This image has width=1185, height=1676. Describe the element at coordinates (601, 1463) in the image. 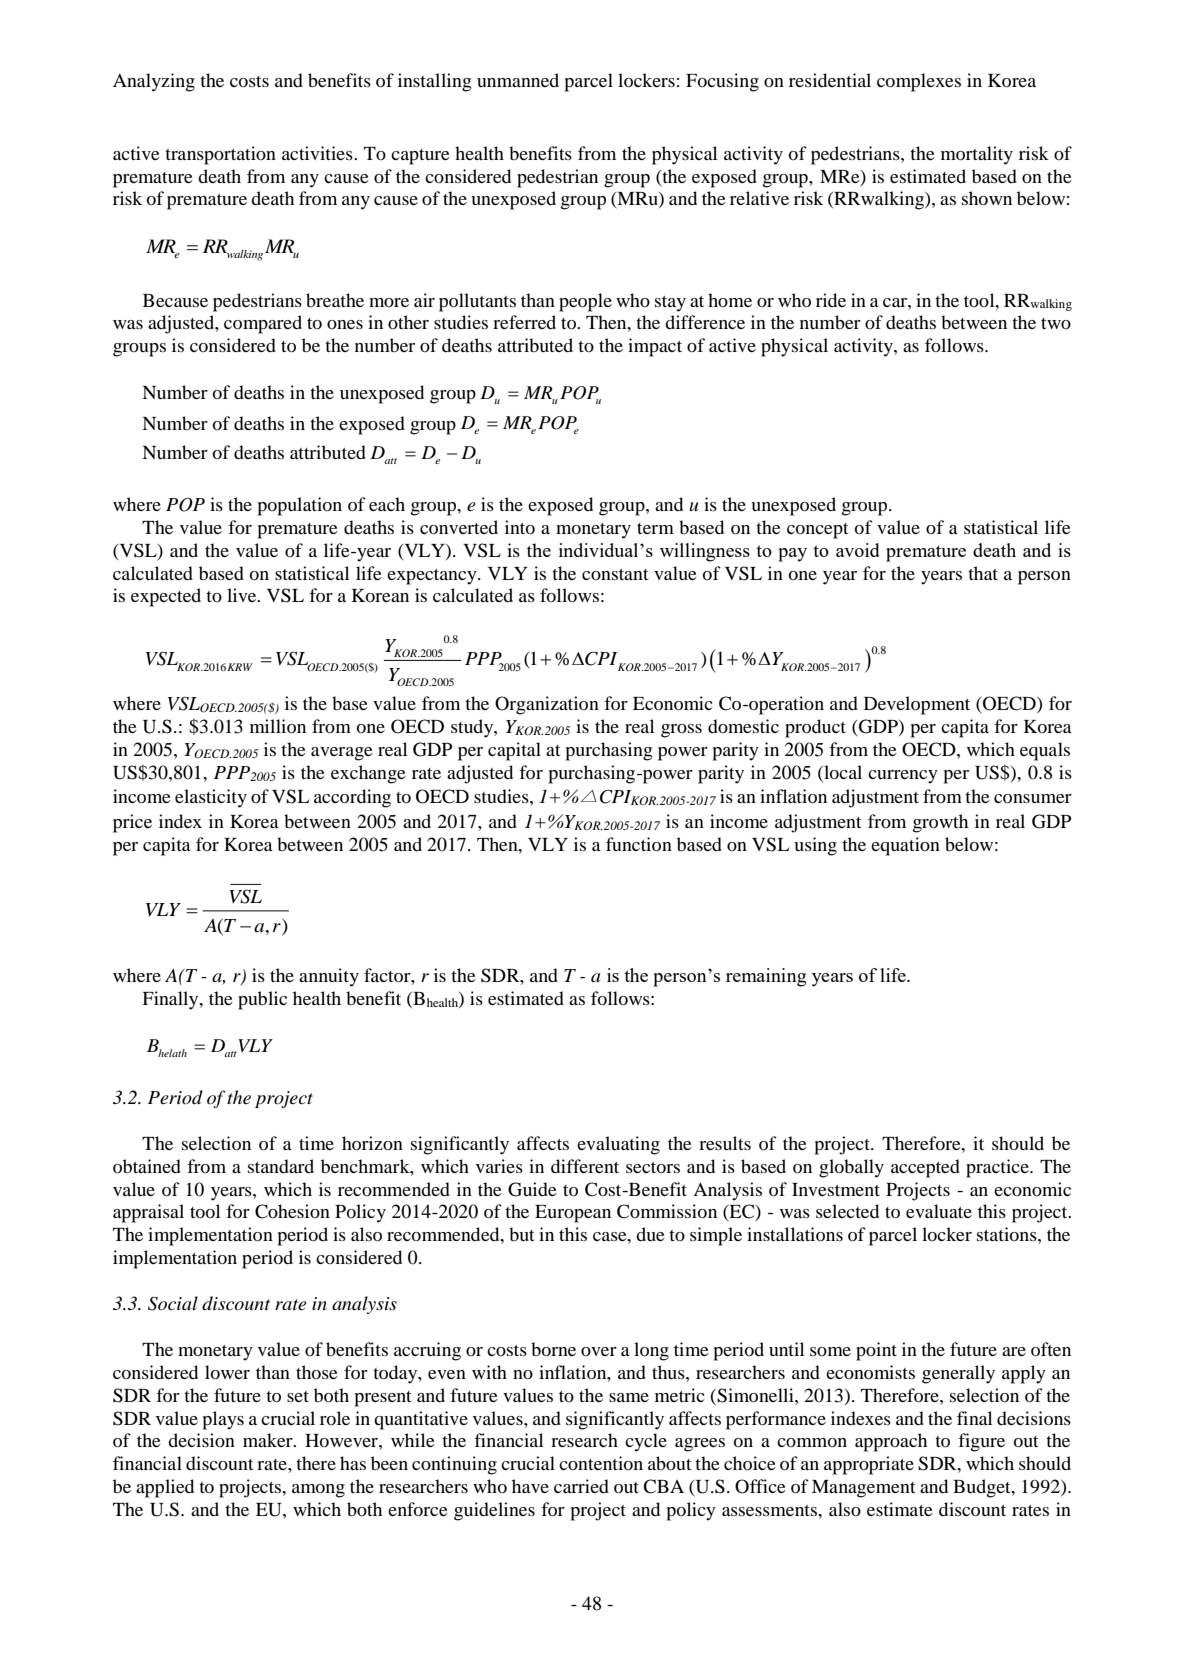

I see `contention` at that location.
